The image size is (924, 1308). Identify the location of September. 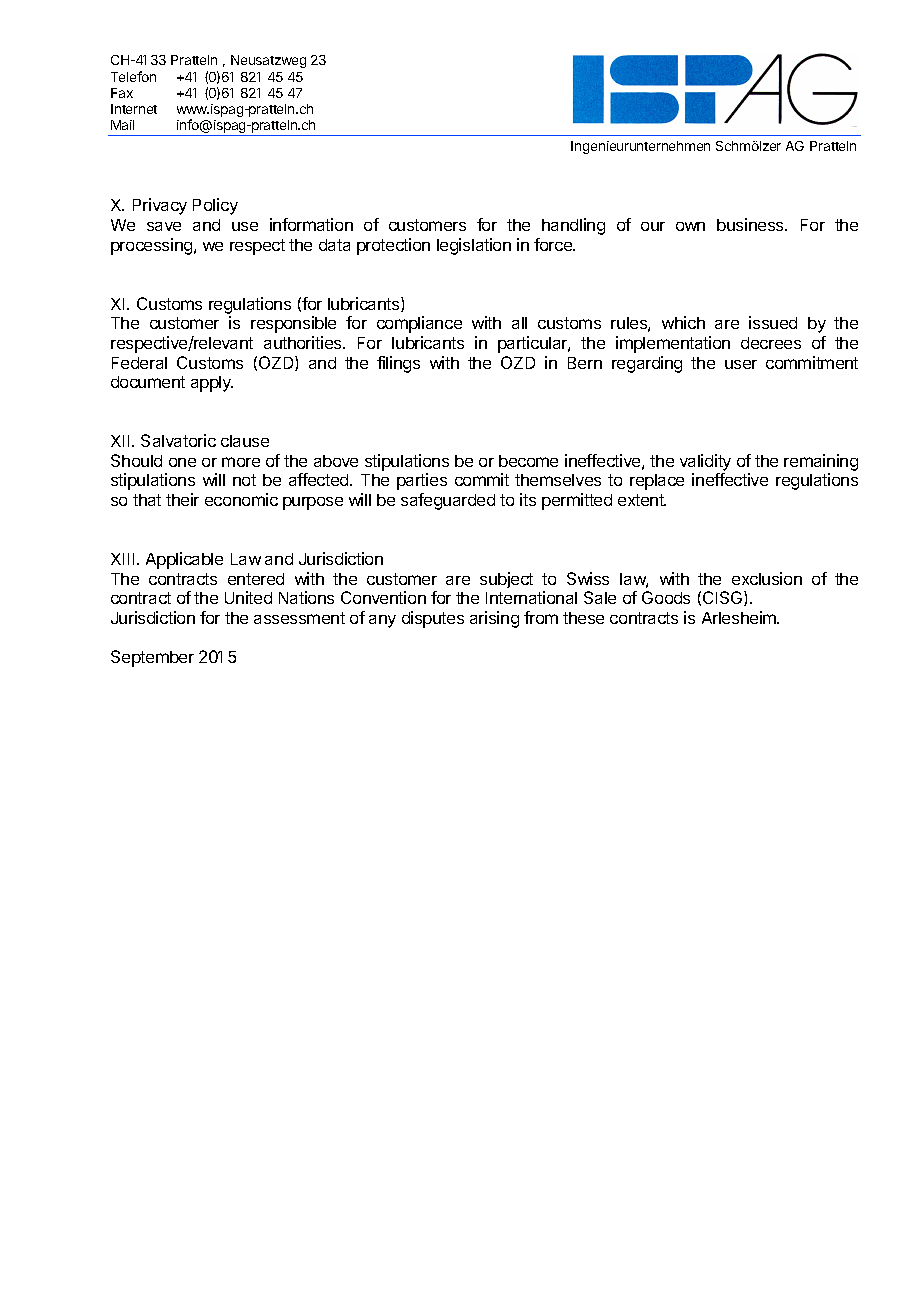
(152, 658).
